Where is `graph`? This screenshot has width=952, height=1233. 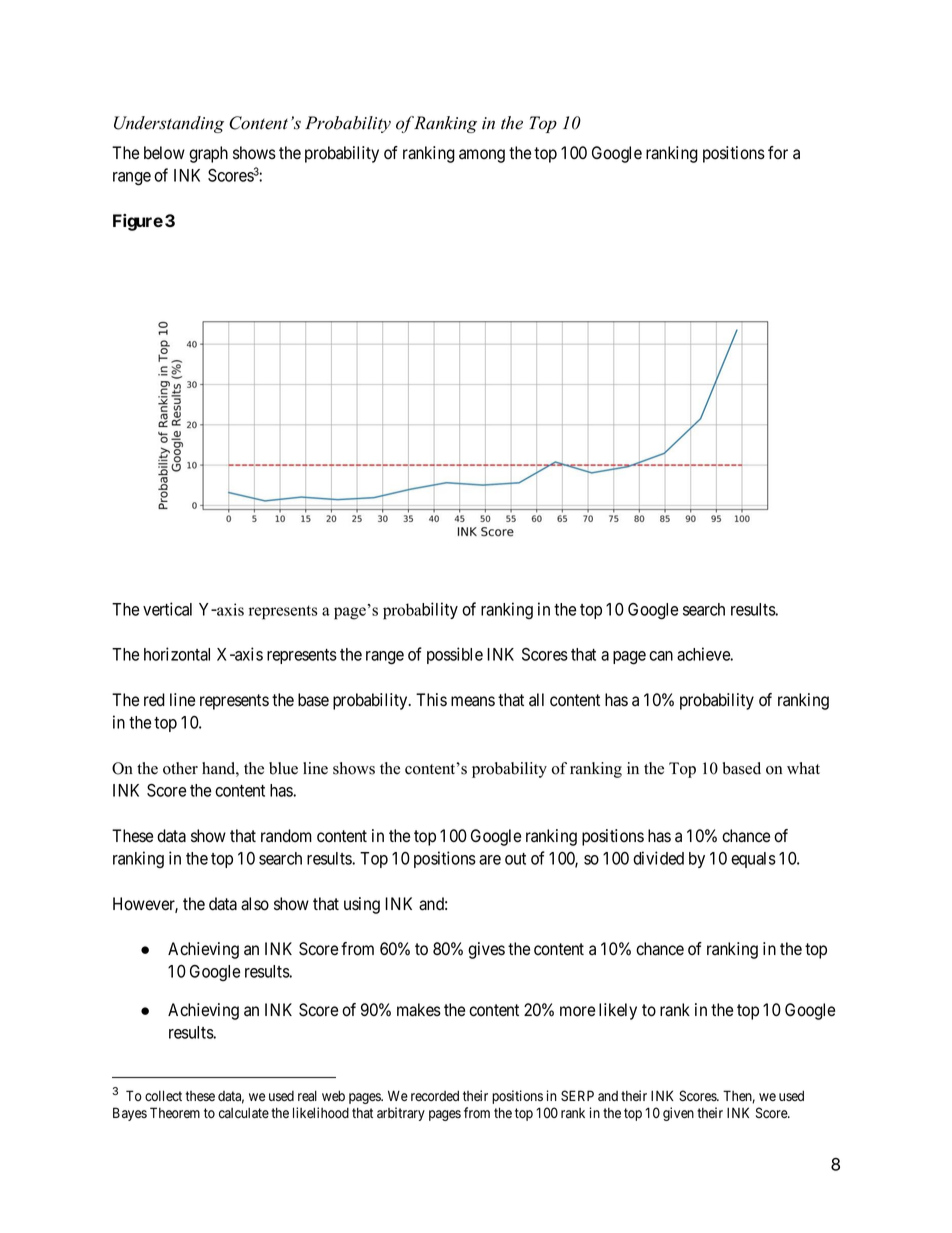
graph is located at coordinates (208, 154).
